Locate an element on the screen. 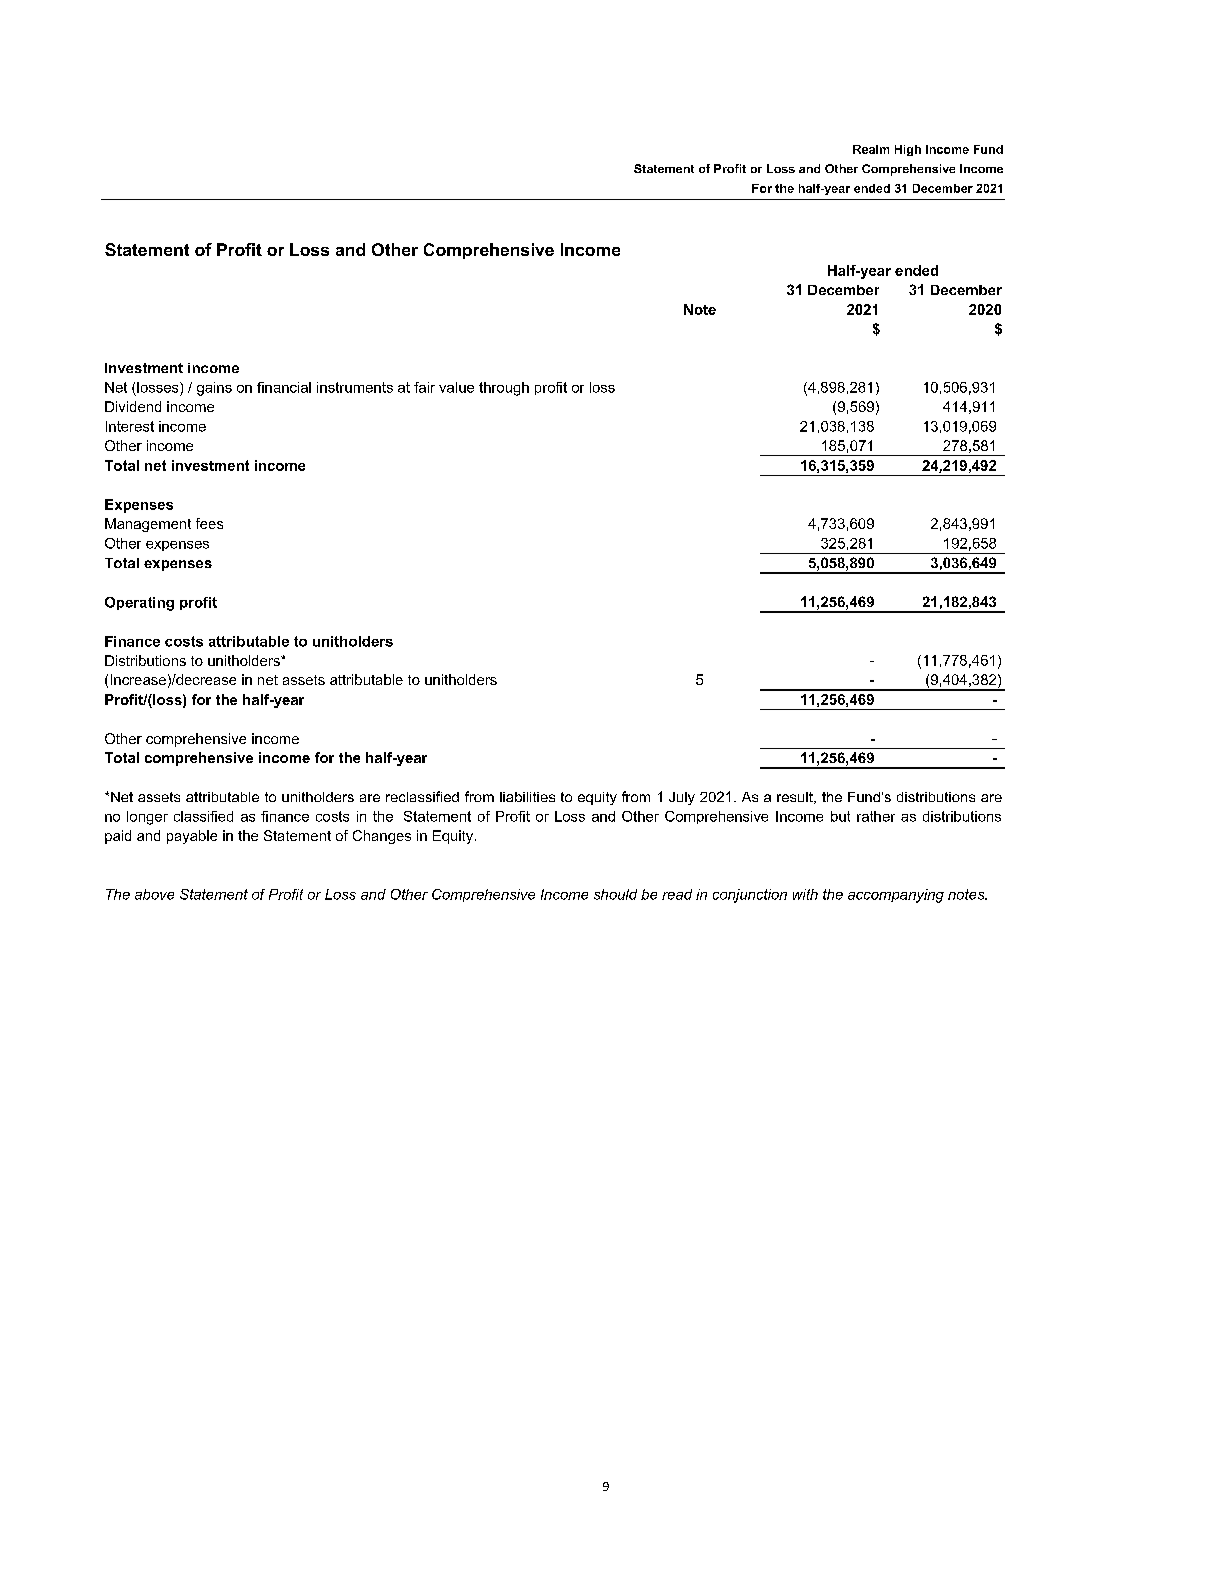 The image size is (1213, 1570). fees is located at coordinates (209, 523).
